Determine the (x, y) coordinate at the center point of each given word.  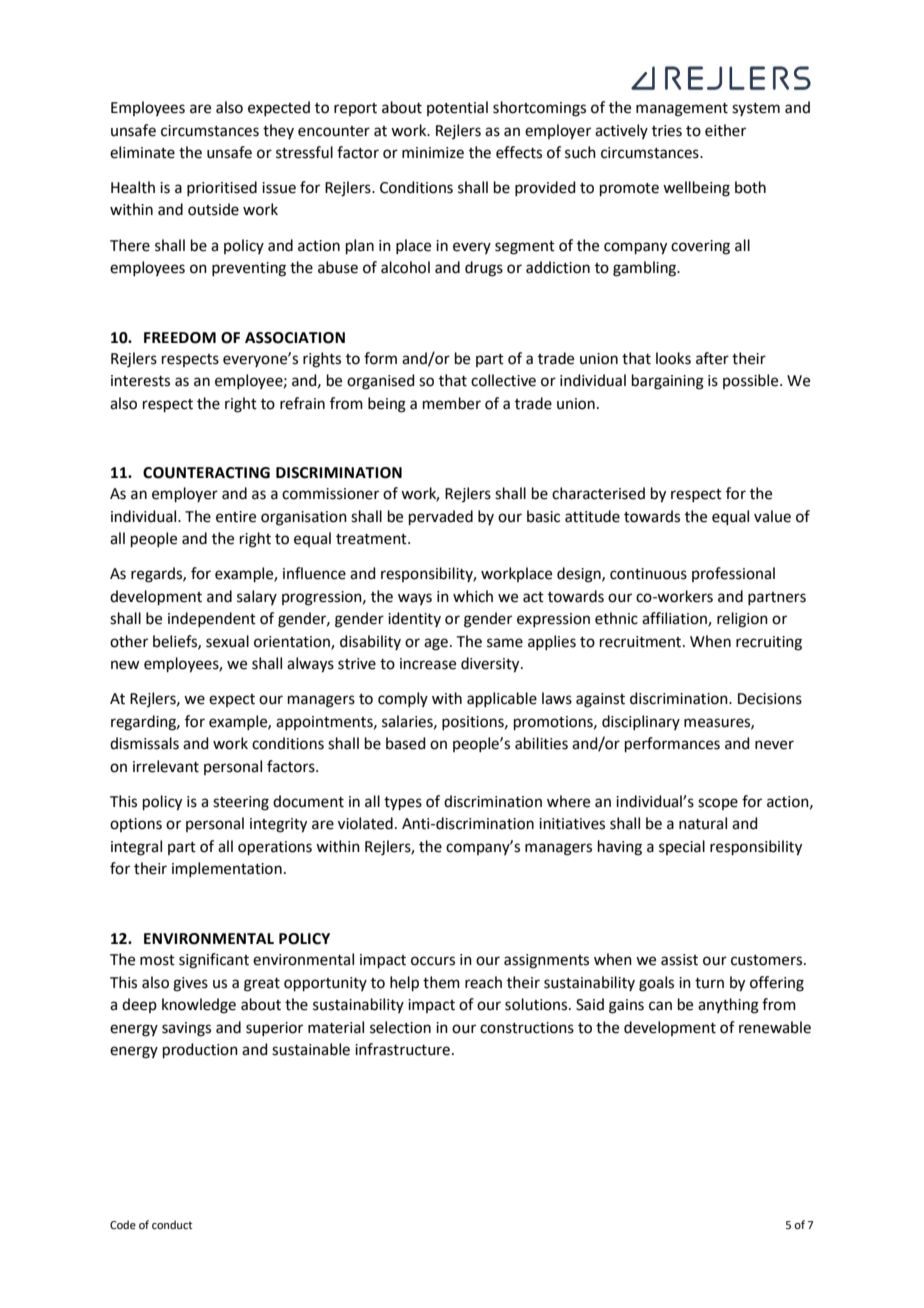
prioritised (222, 188)
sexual (227, 641)
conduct (172, 1224)
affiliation (675, 619)
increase (428, 664)
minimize (433, 153)
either (725, 130)
